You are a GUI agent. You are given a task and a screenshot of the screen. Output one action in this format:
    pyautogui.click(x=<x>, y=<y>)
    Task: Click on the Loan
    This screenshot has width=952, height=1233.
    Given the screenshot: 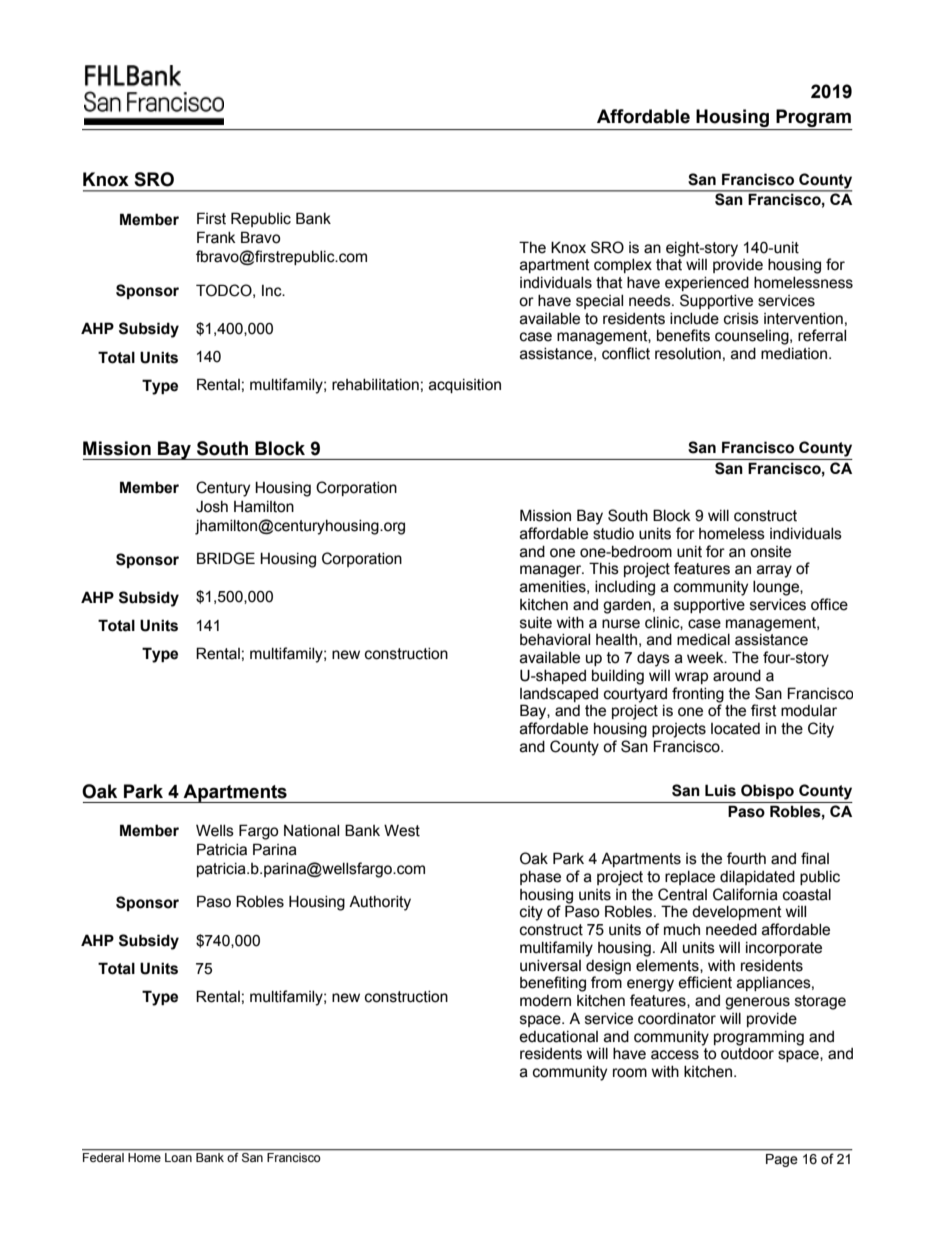 What is the action you would take?
    pyautogui.click(x=178, y=1157)
